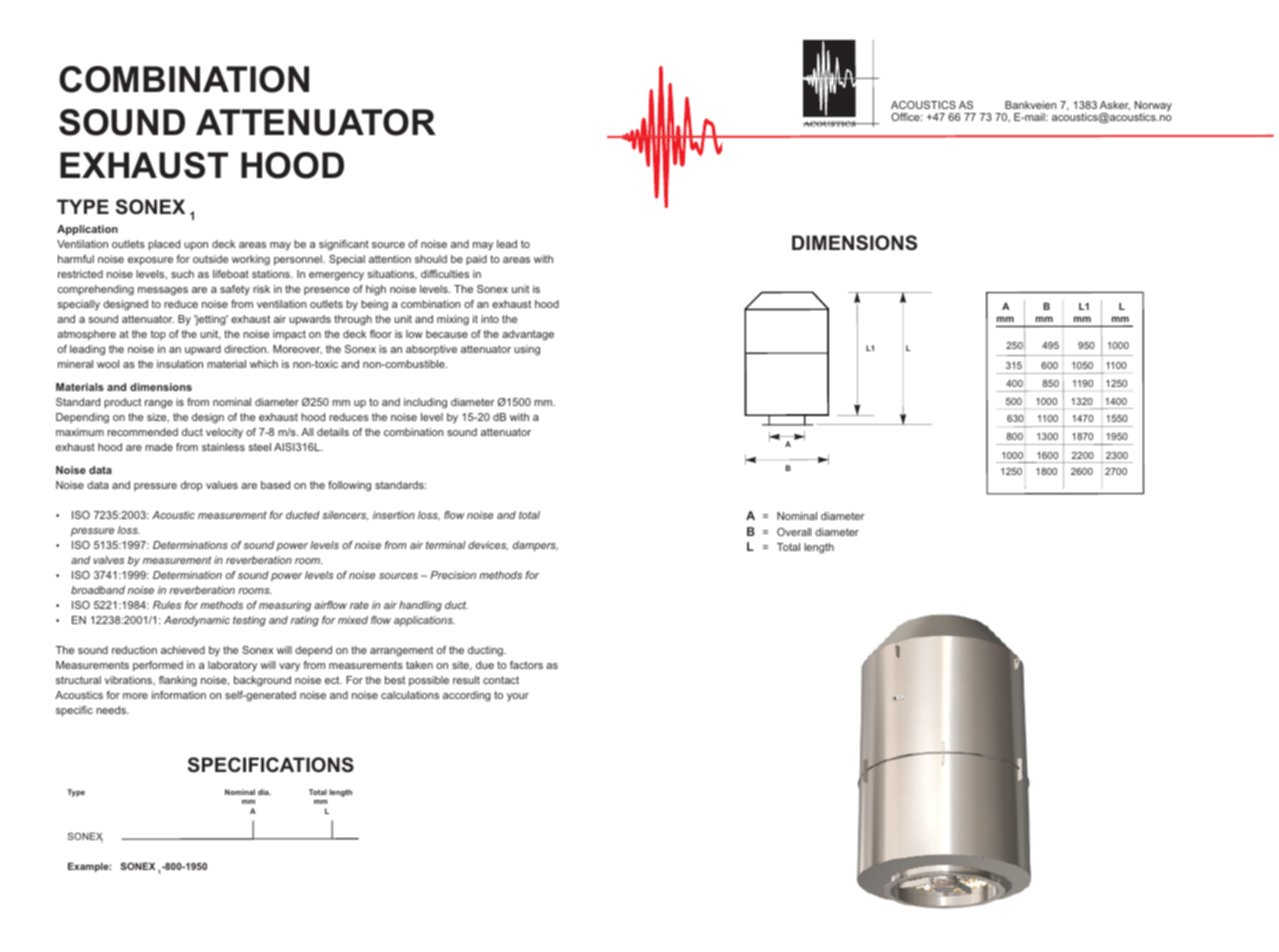  I want to click on outside, so click(210, 259).
